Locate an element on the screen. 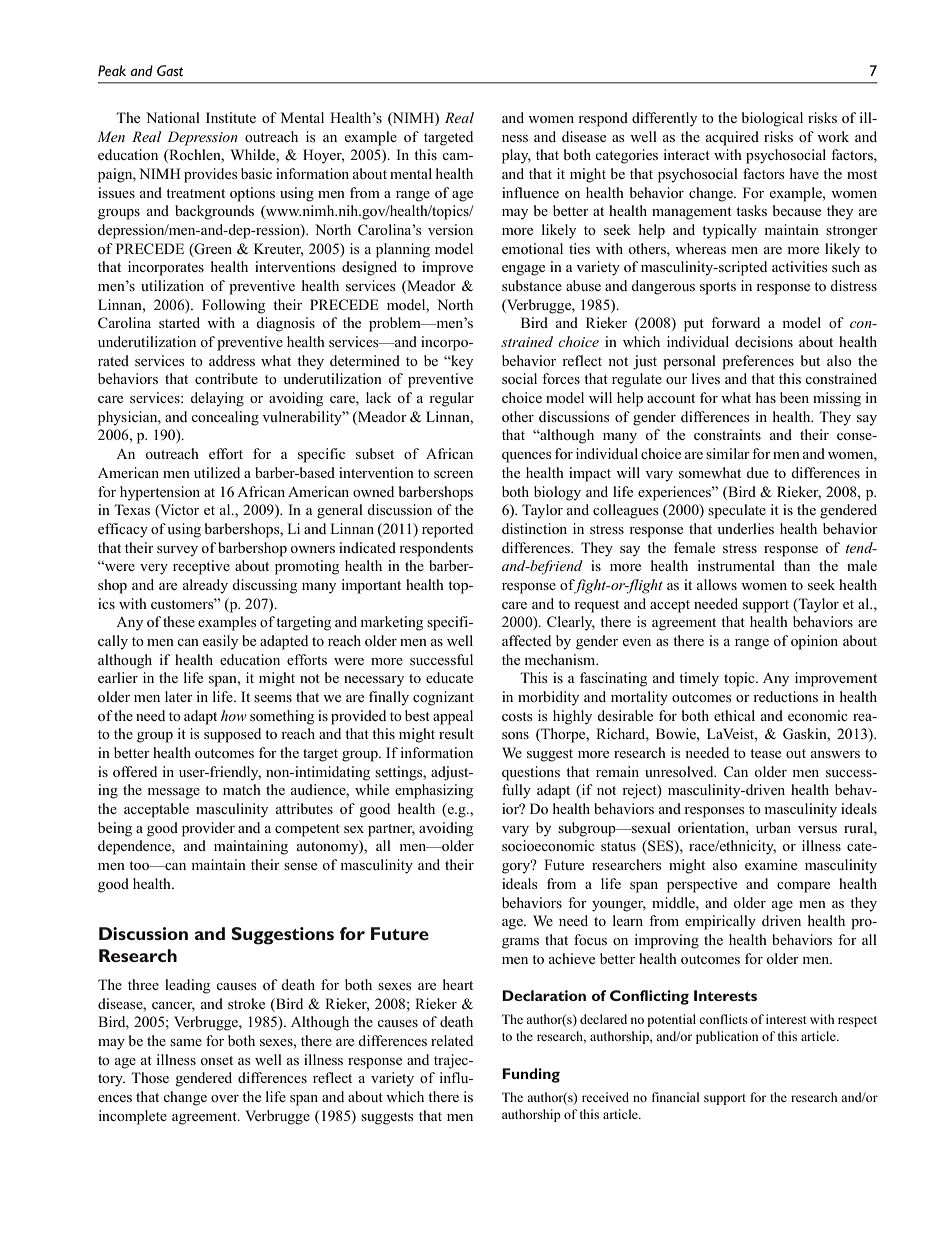 The width and height of the screenshot is (952, 1233). than is located at coordinates (797, 565).
